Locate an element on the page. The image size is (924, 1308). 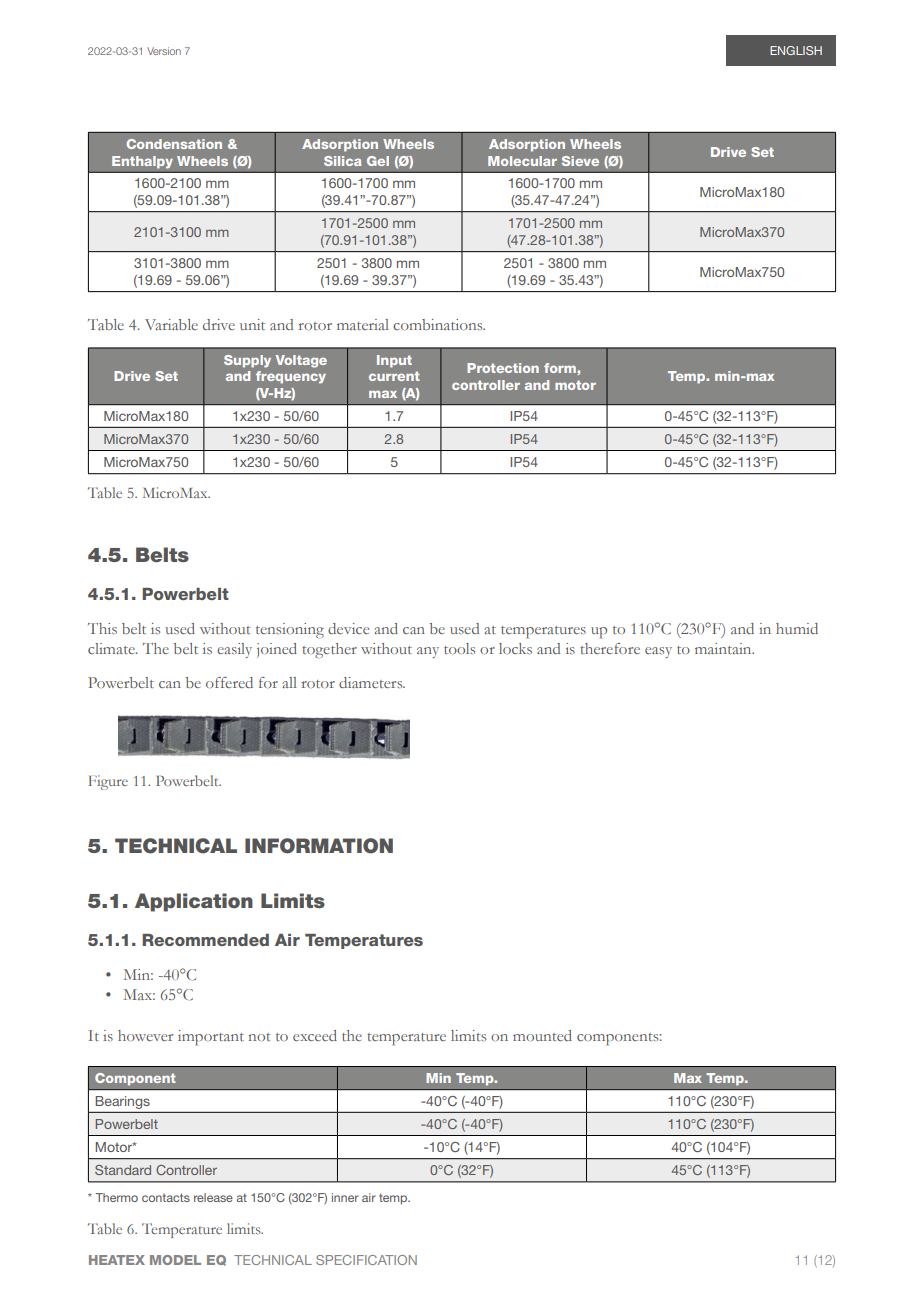
contacts is located at coordinates (166, 1197).
